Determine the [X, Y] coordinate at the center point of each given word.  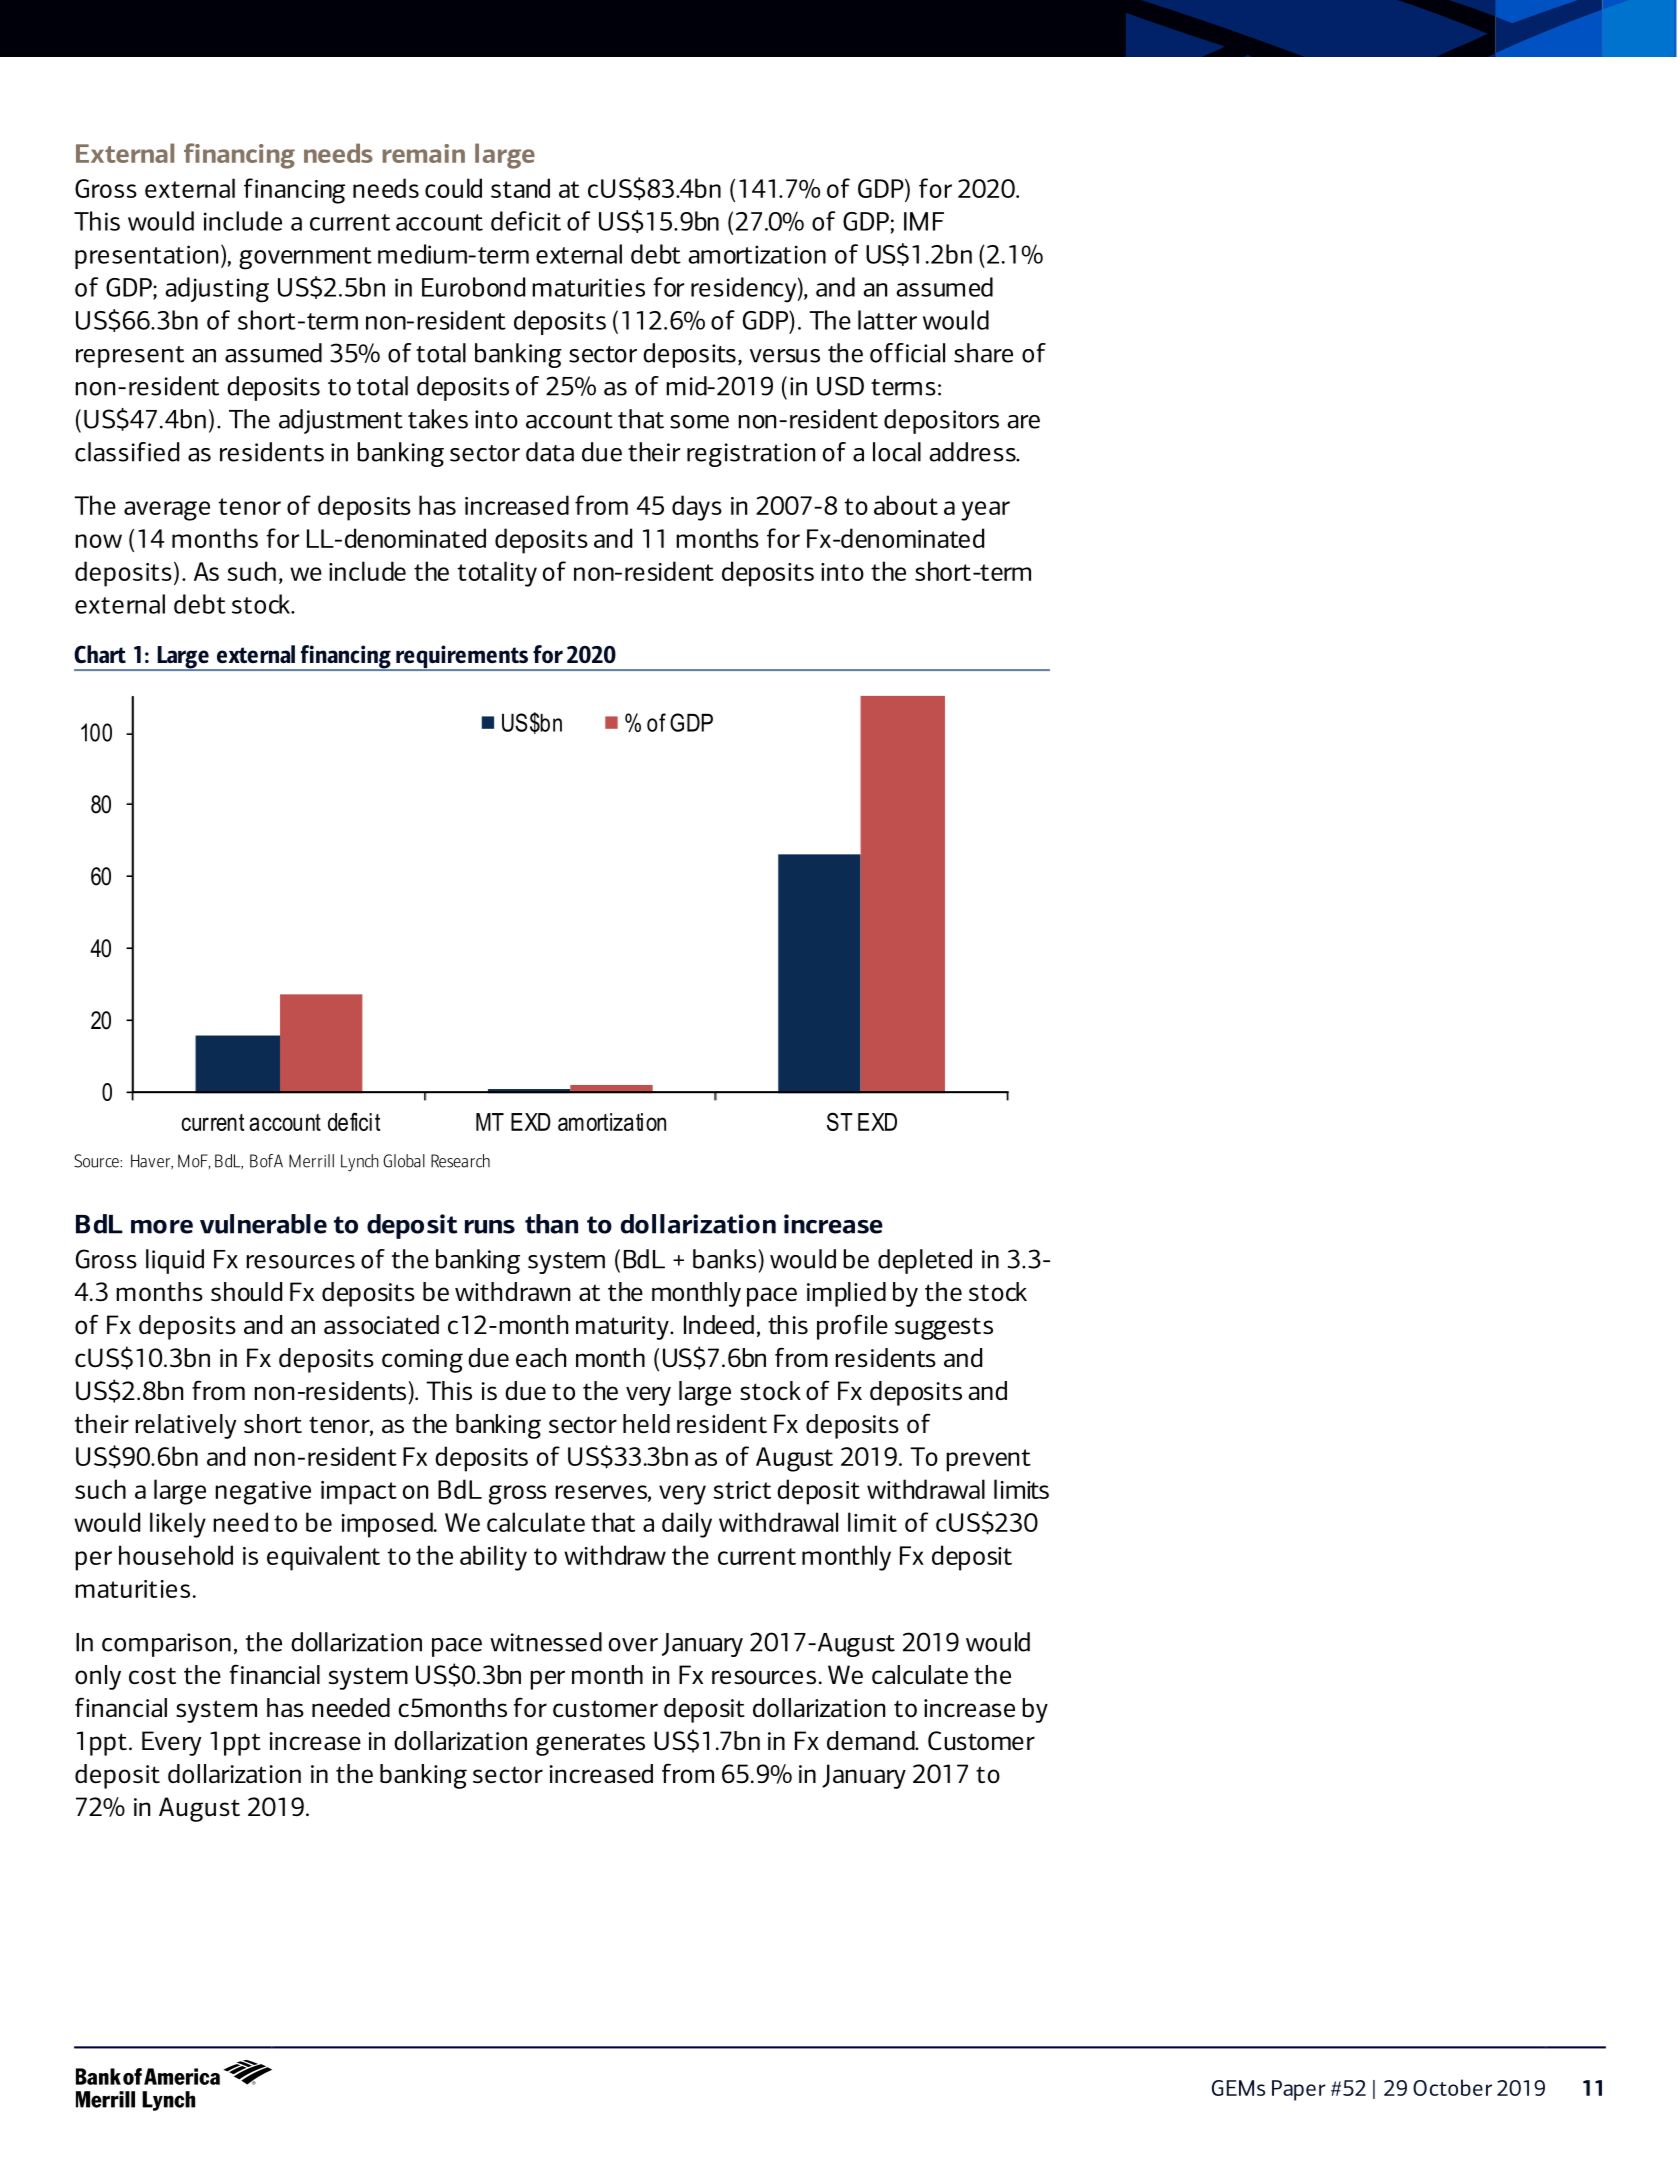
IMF [924, 221]
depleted [925, 1261]
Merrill [311, 1161]
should [246, 1292]
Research [460, 1161]
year [985, 511]
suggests [944, 1328]
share [983, 353]
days [697, 508]
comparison [166, 1645]
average [167, 511]
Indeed [719, 1325]
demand [872, 1740]
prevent [988, 1460]
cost [152, 1675]
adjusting [217, 290]
